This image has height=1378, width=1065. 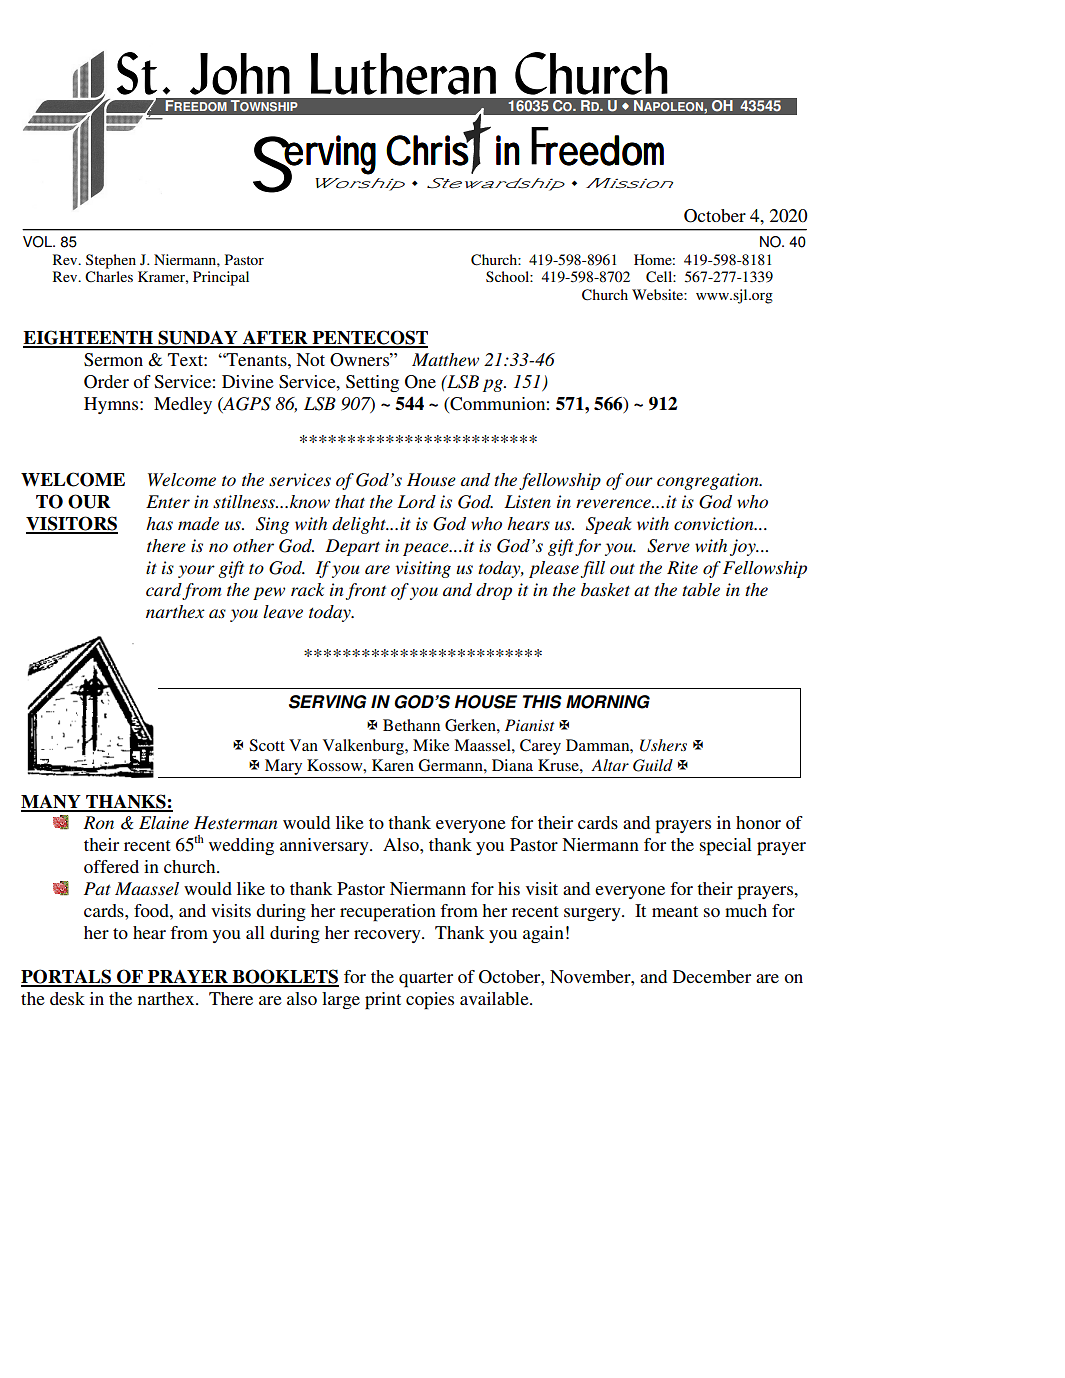 I want to click on congregation, so click(x=709, y=481).
